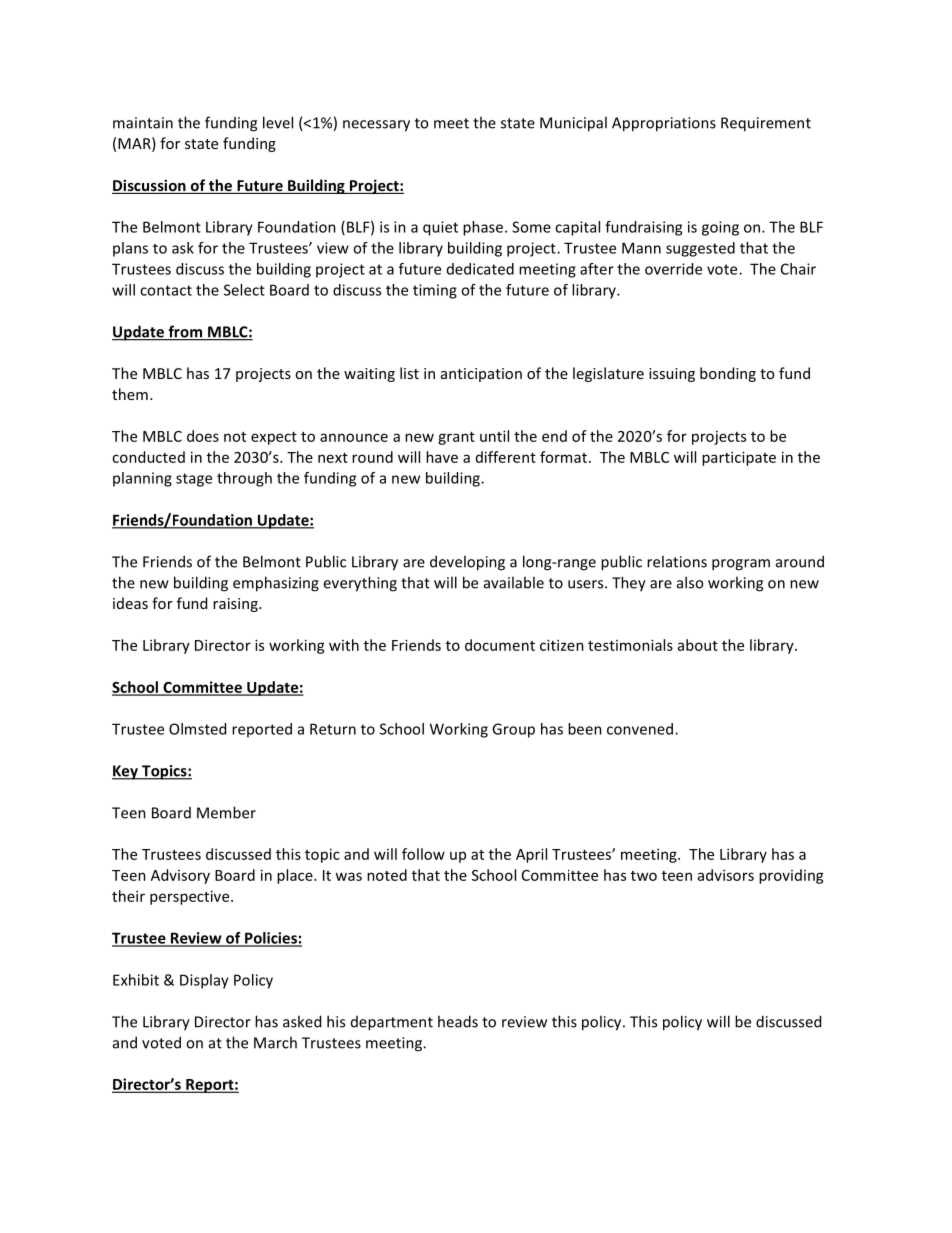 The height and width of the screenshot is (1233, 952). Describe the element at coordinates (728, 374) in the screenshot. I see `bonding` at that location.
